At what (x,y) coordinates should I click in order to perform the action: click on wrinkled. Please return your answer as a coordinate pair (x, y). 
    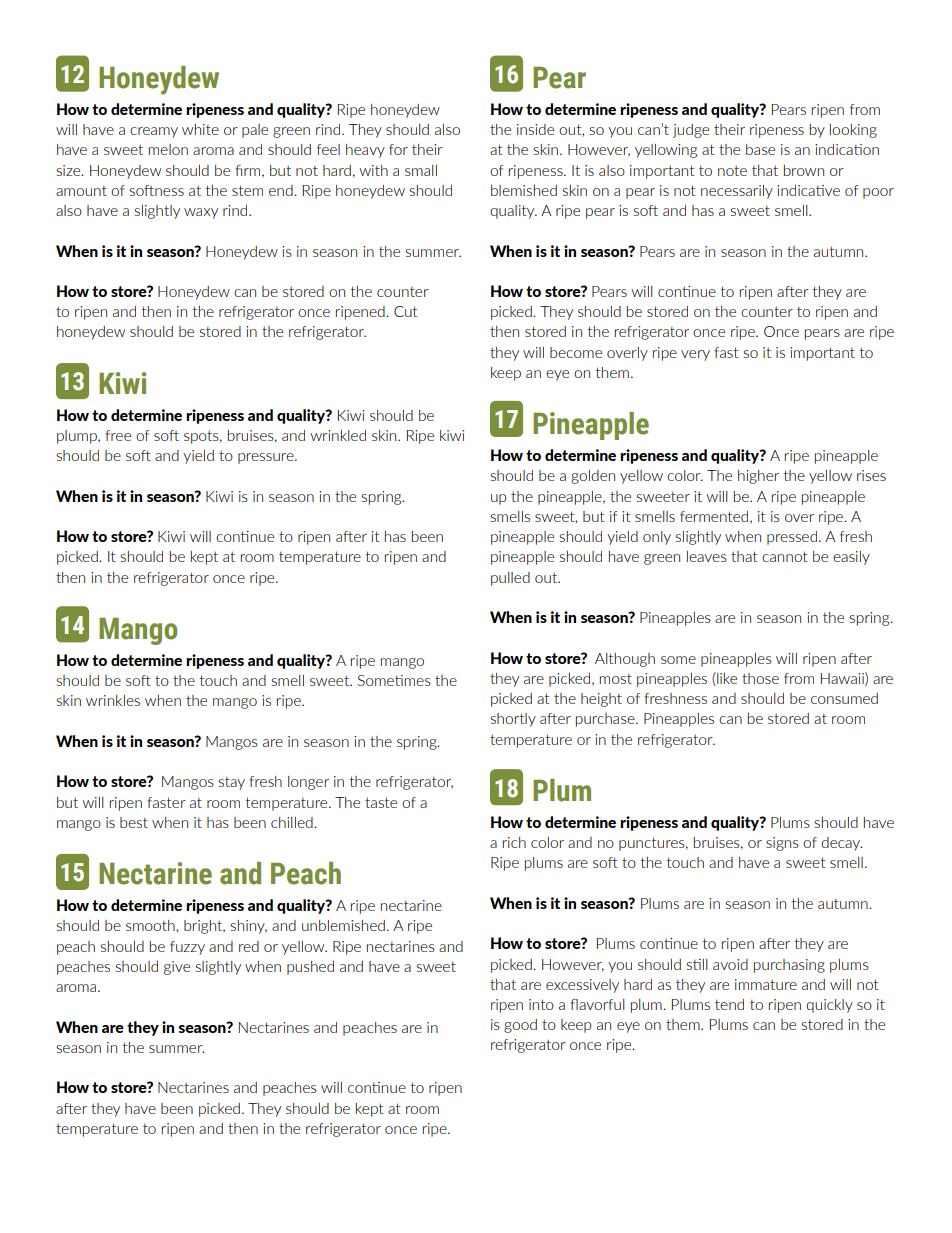
    Looking at the image, I should click on (338, 435).
